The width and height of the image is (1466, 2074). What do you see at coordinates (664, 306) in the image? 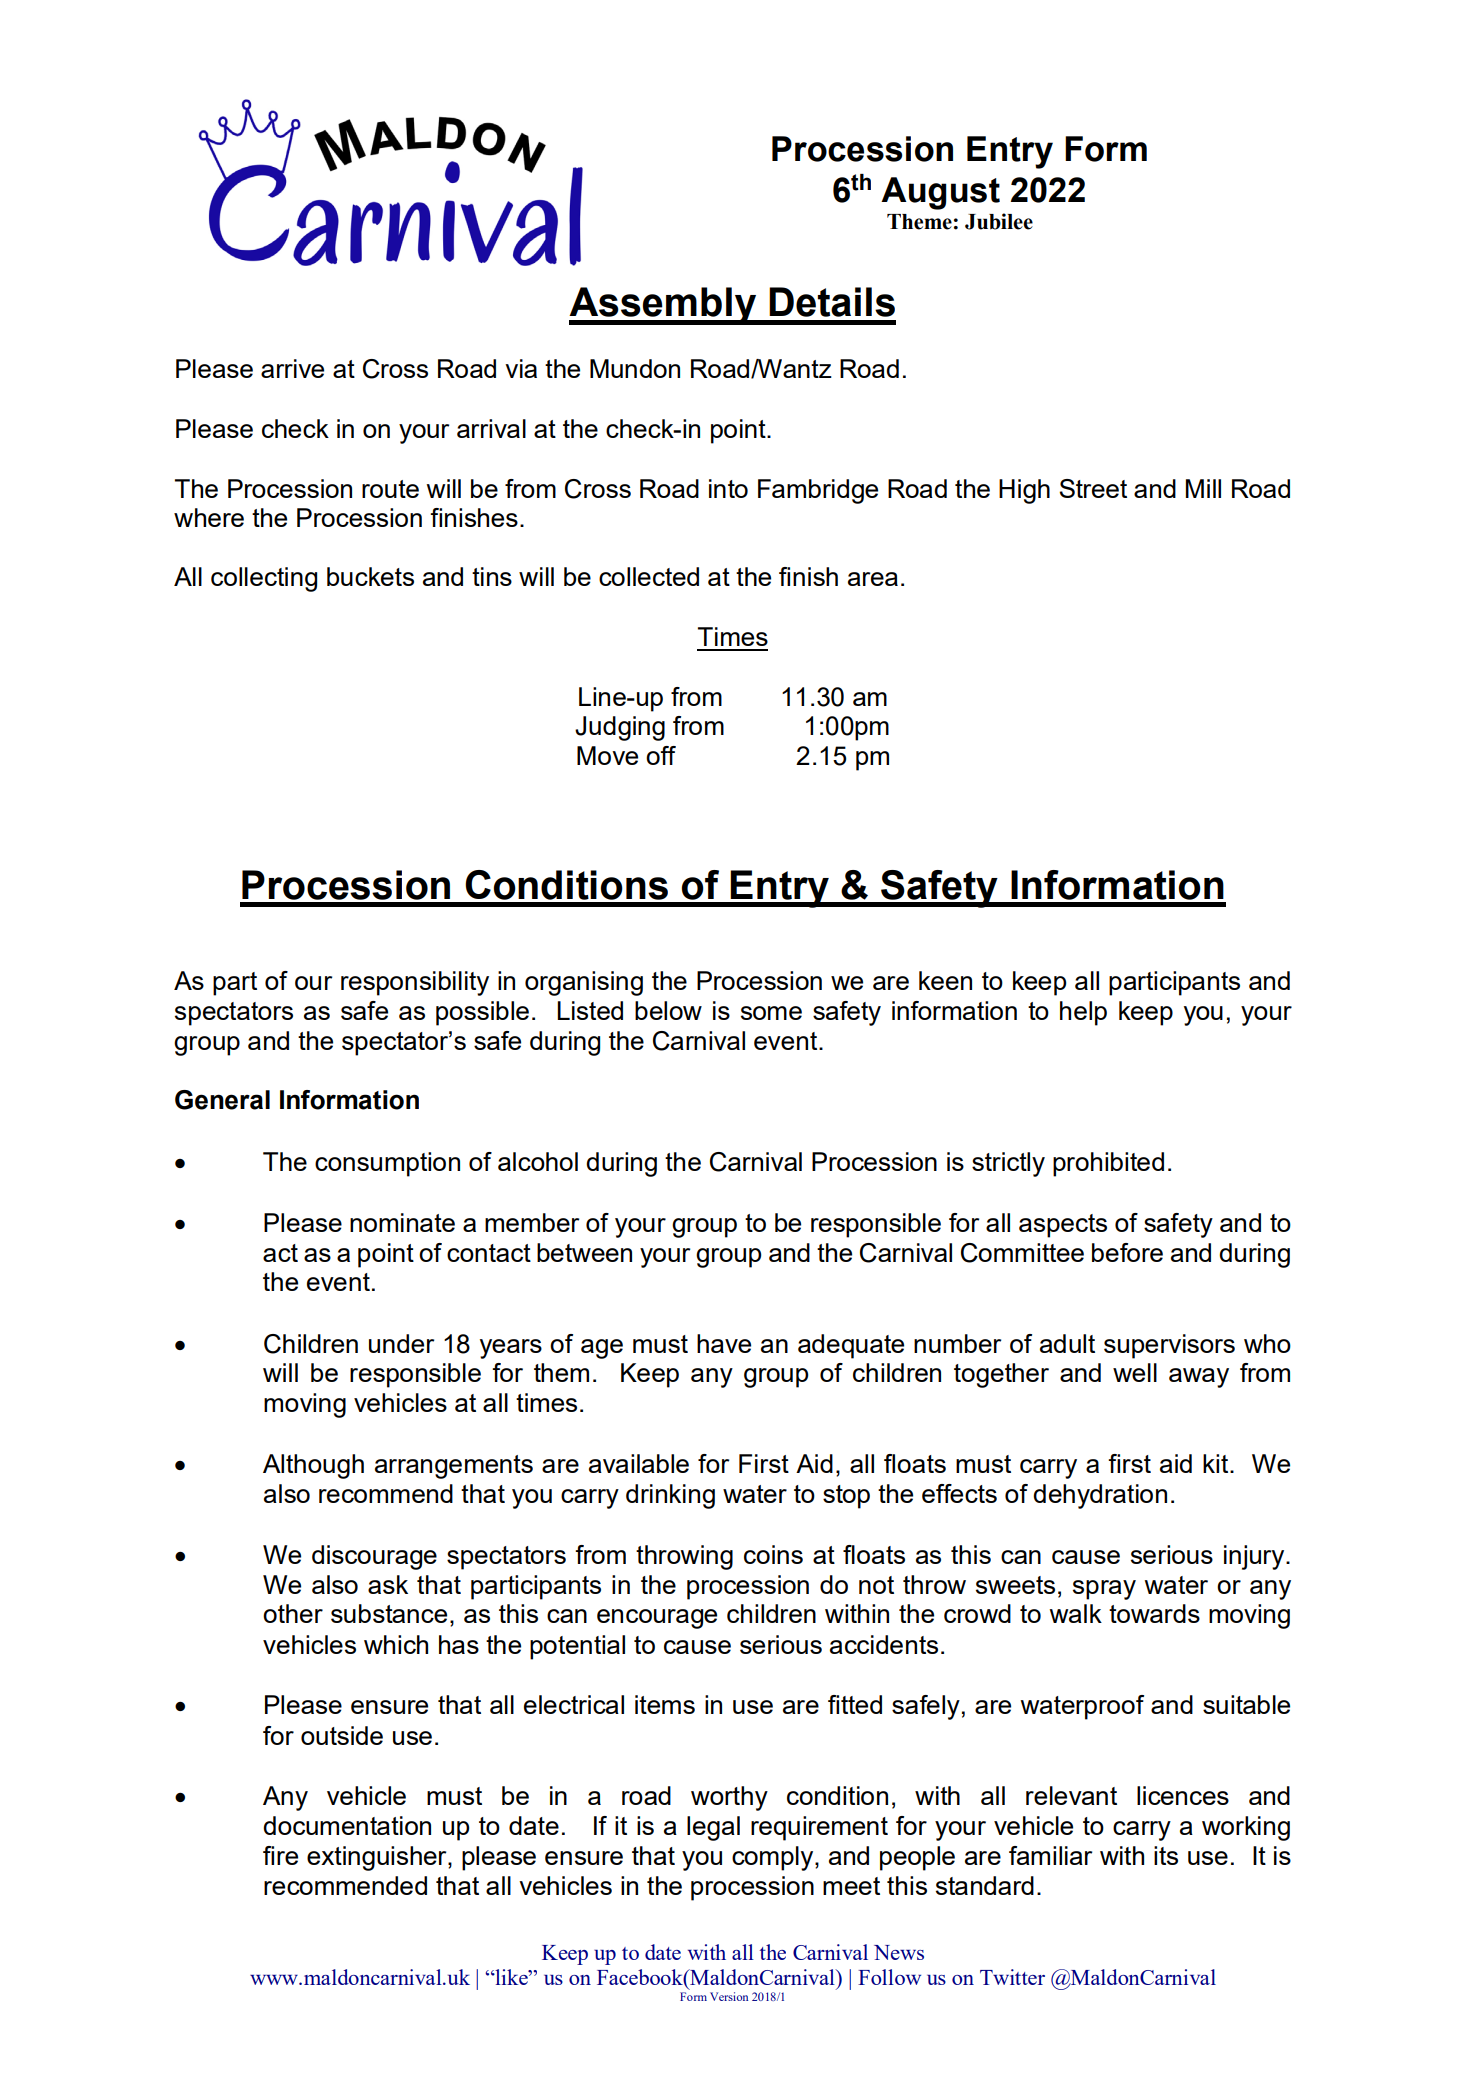
I see `Assembly` at bounding box center [664, 306].
